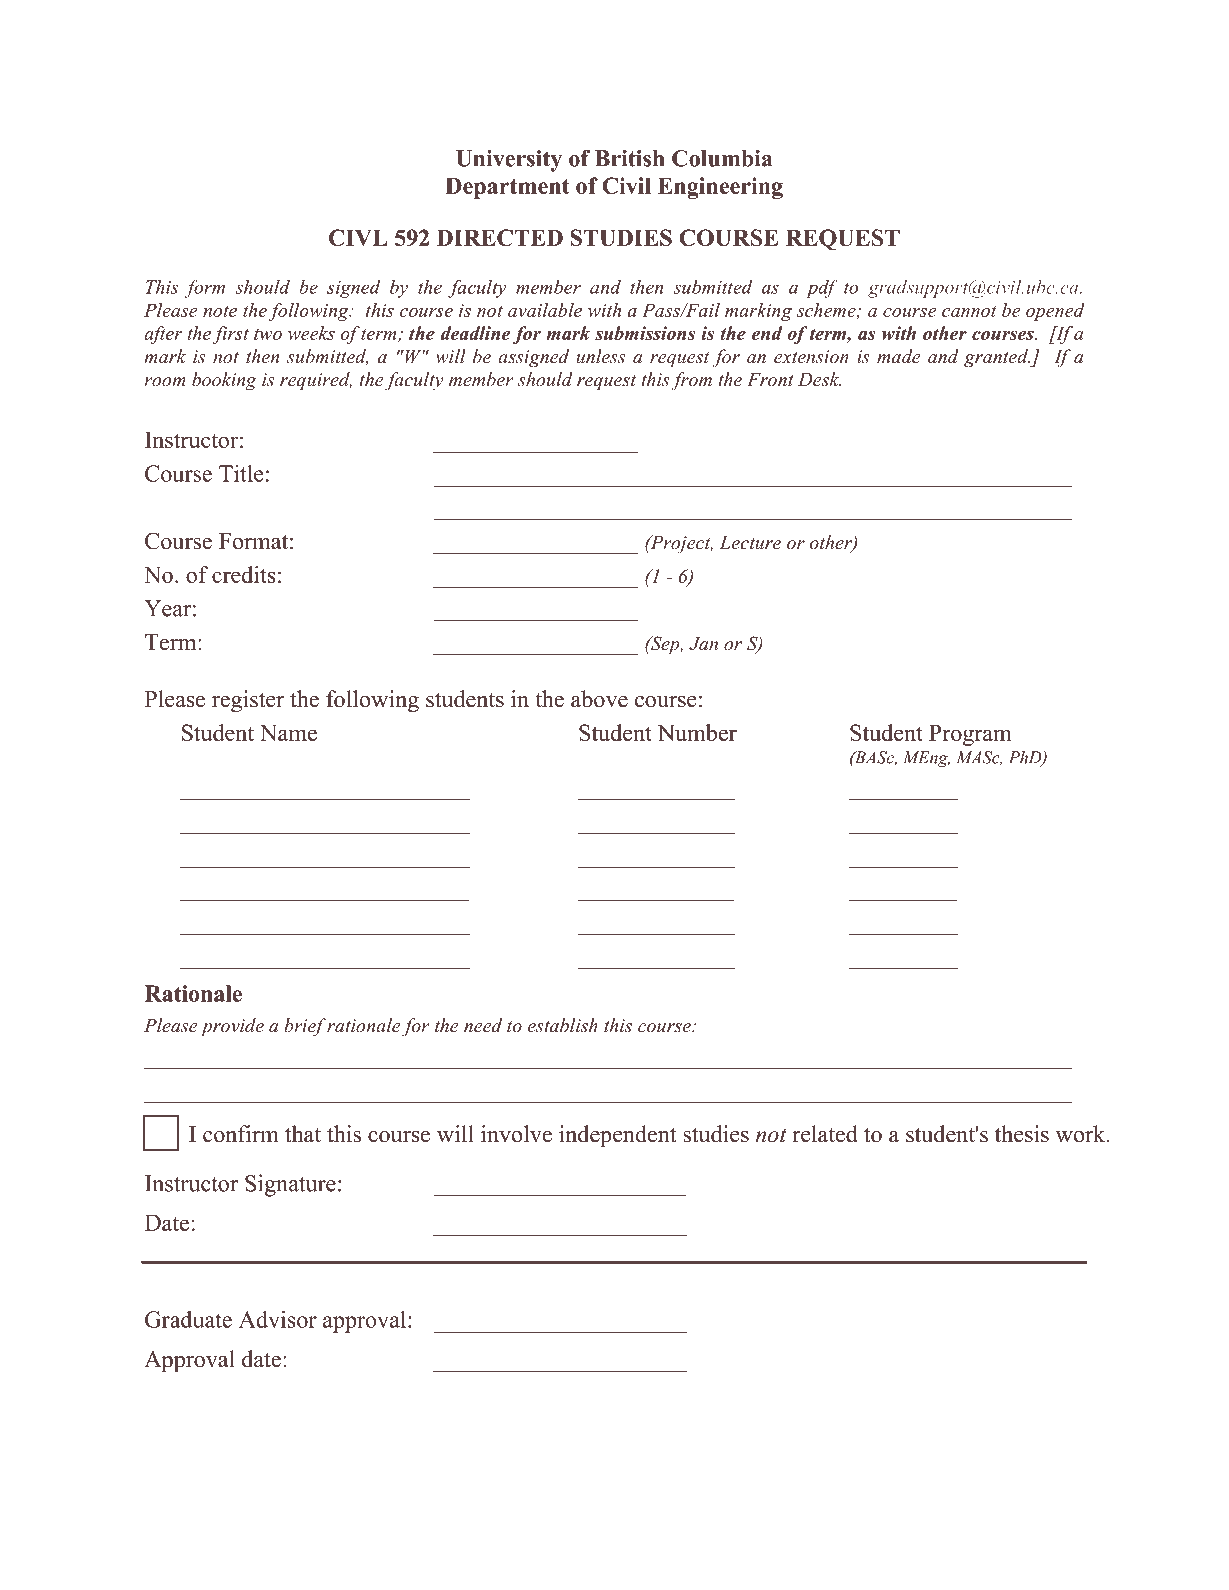 The height and width of the screenshot is (1590, 1229). Describe the element at coordinates (305, 1027) in the screenshot. I see `brief` at that location.
